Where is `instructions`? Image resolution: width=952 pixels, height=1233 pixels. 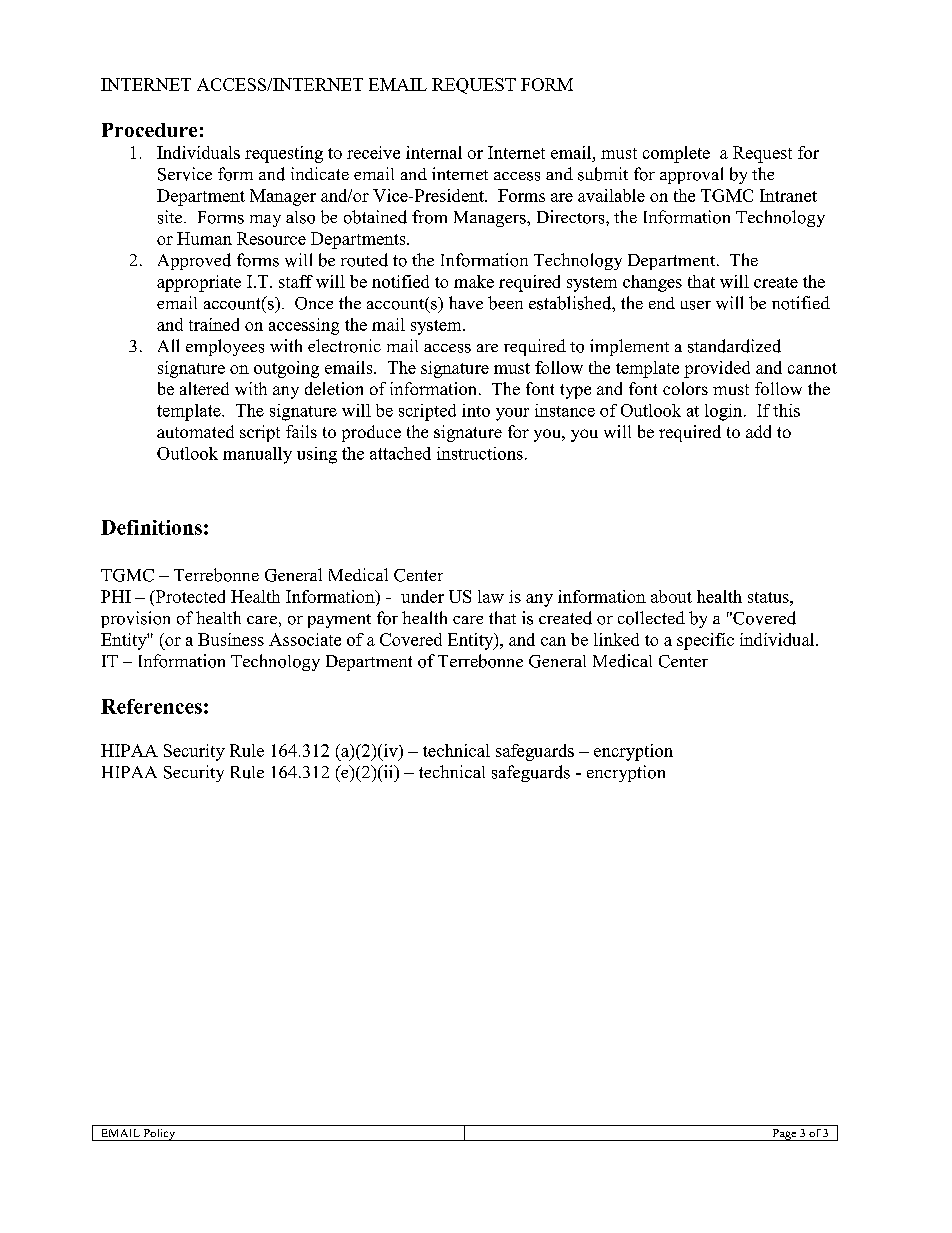
instructions is located at coordinates (480, 453).
